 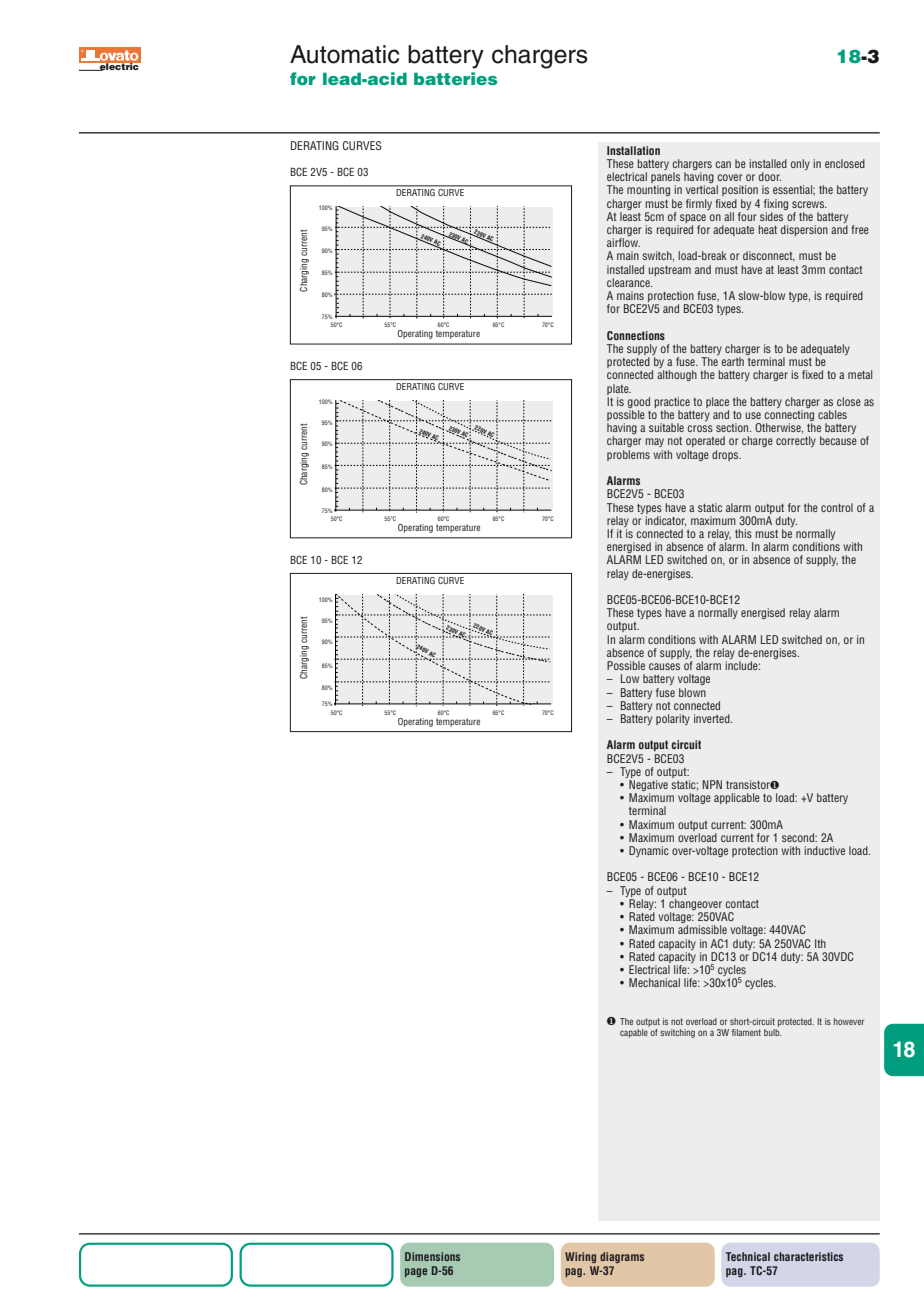 I want to click on connecting, so click(x=789, y=417).
